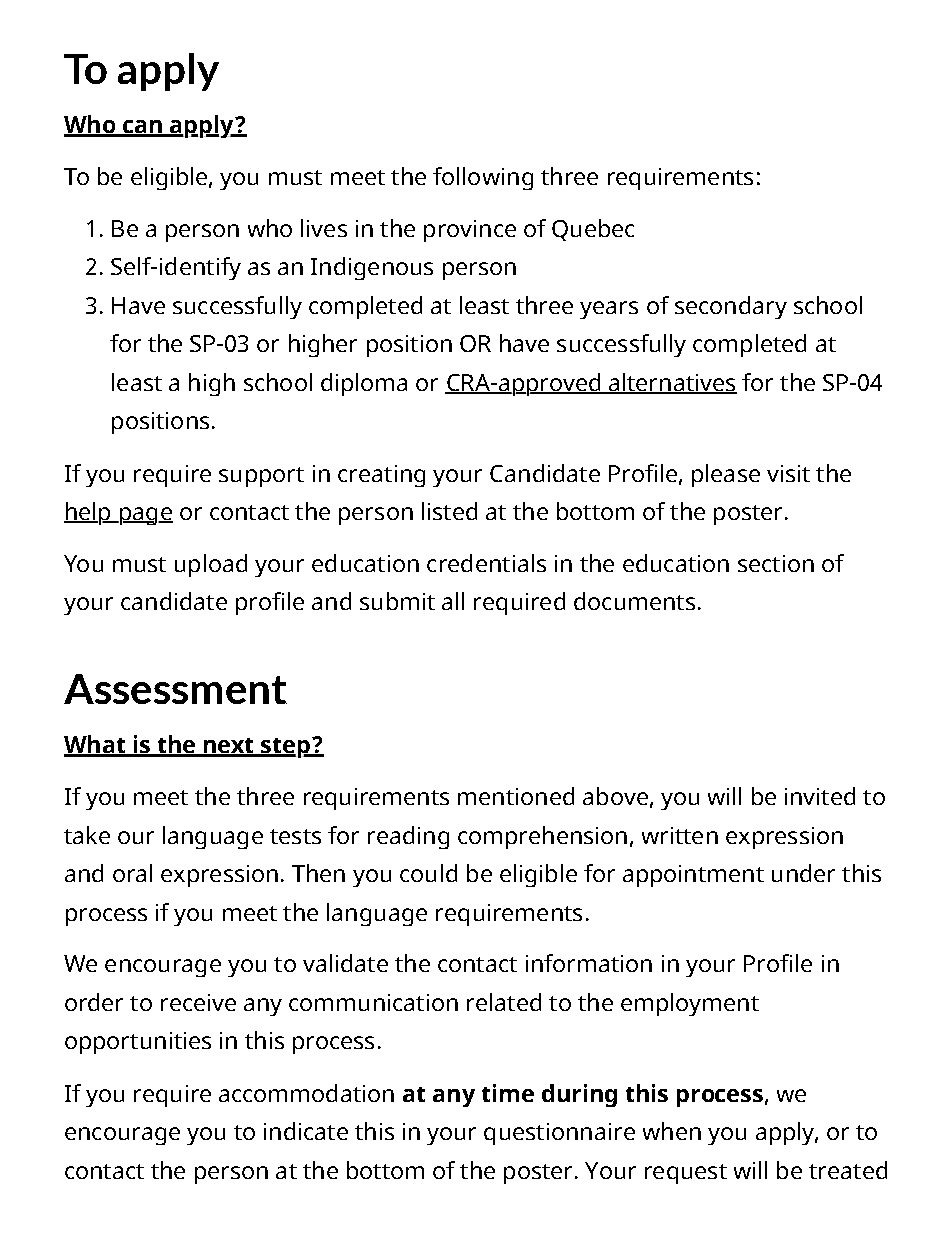 The height and width of the screenshot is (1233, 952). Describe the element at coordinates (453, 601) in the screenshot. I see `all` at that location.
